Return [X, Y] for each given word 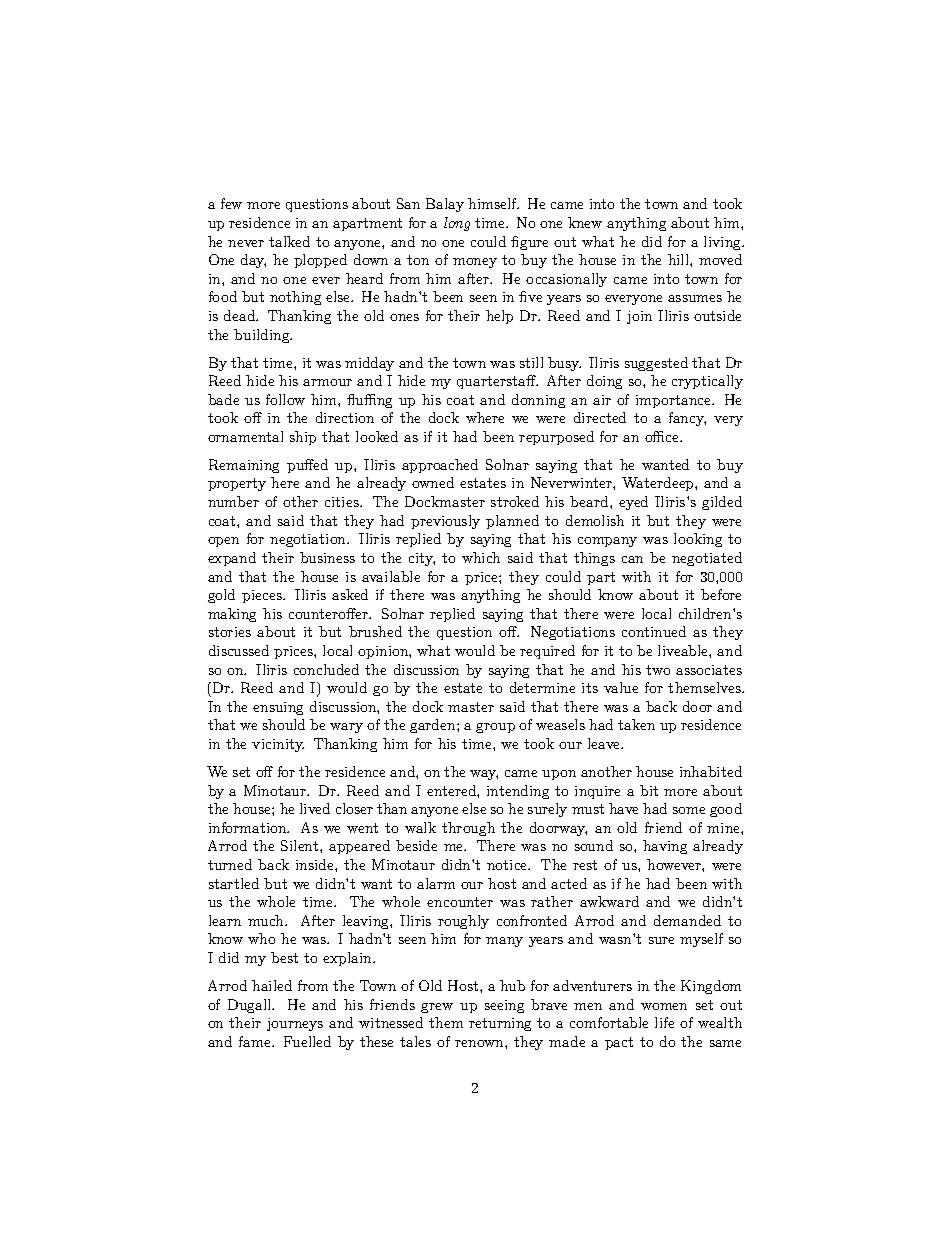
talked [289, 241]
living [724, 243]
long [457, 224]
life [664, 1022]
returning [500, 1024]
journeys [295, 1024]
